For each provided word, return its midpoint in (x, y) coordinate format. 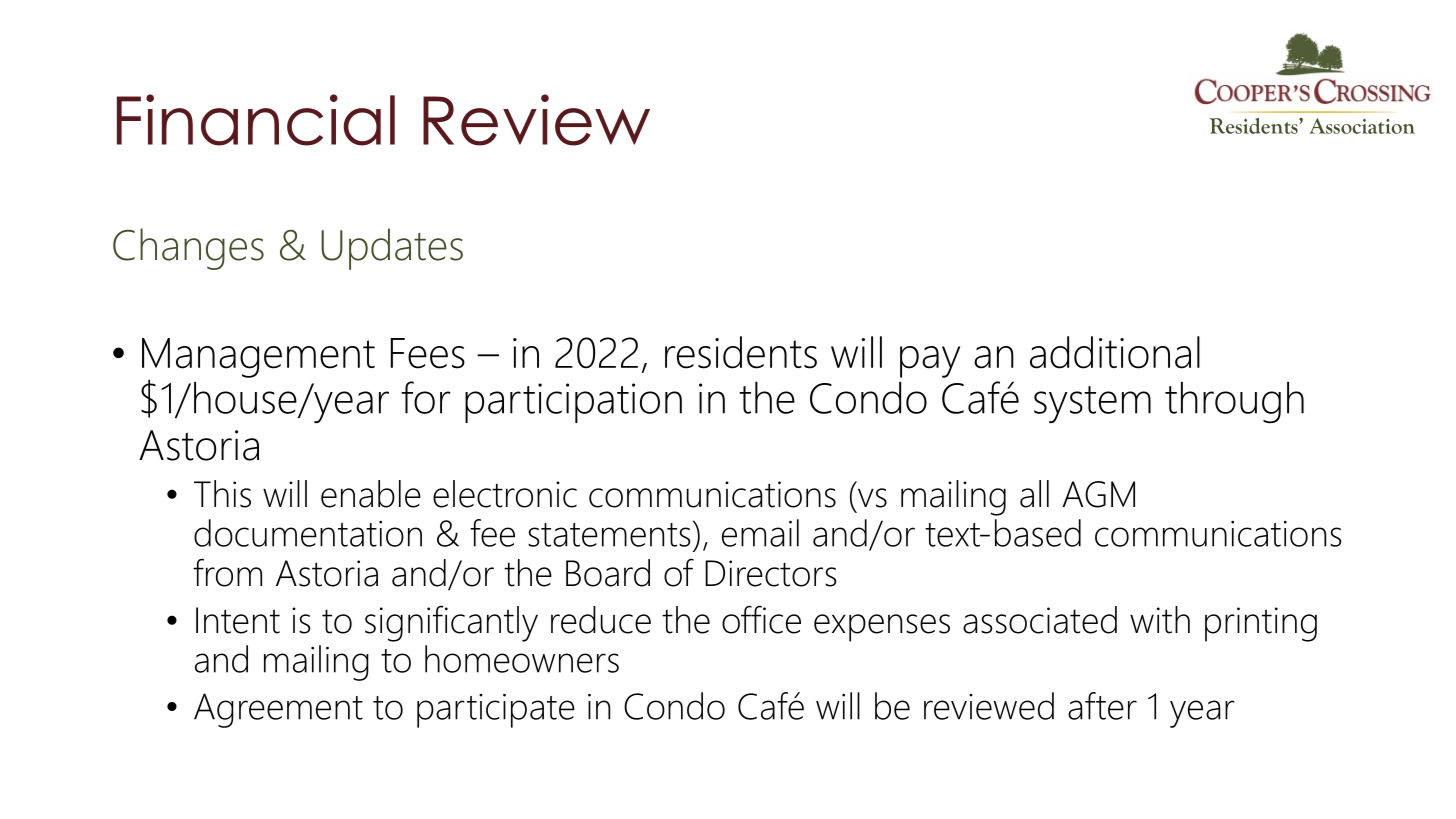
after (1102, 706)
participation (573, 403)
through (1234, 403)
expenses (882, 628)
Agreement (278, 710)
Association (1362, 126)
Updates (392, 249)
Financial (256, 120)
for (425, 397)
